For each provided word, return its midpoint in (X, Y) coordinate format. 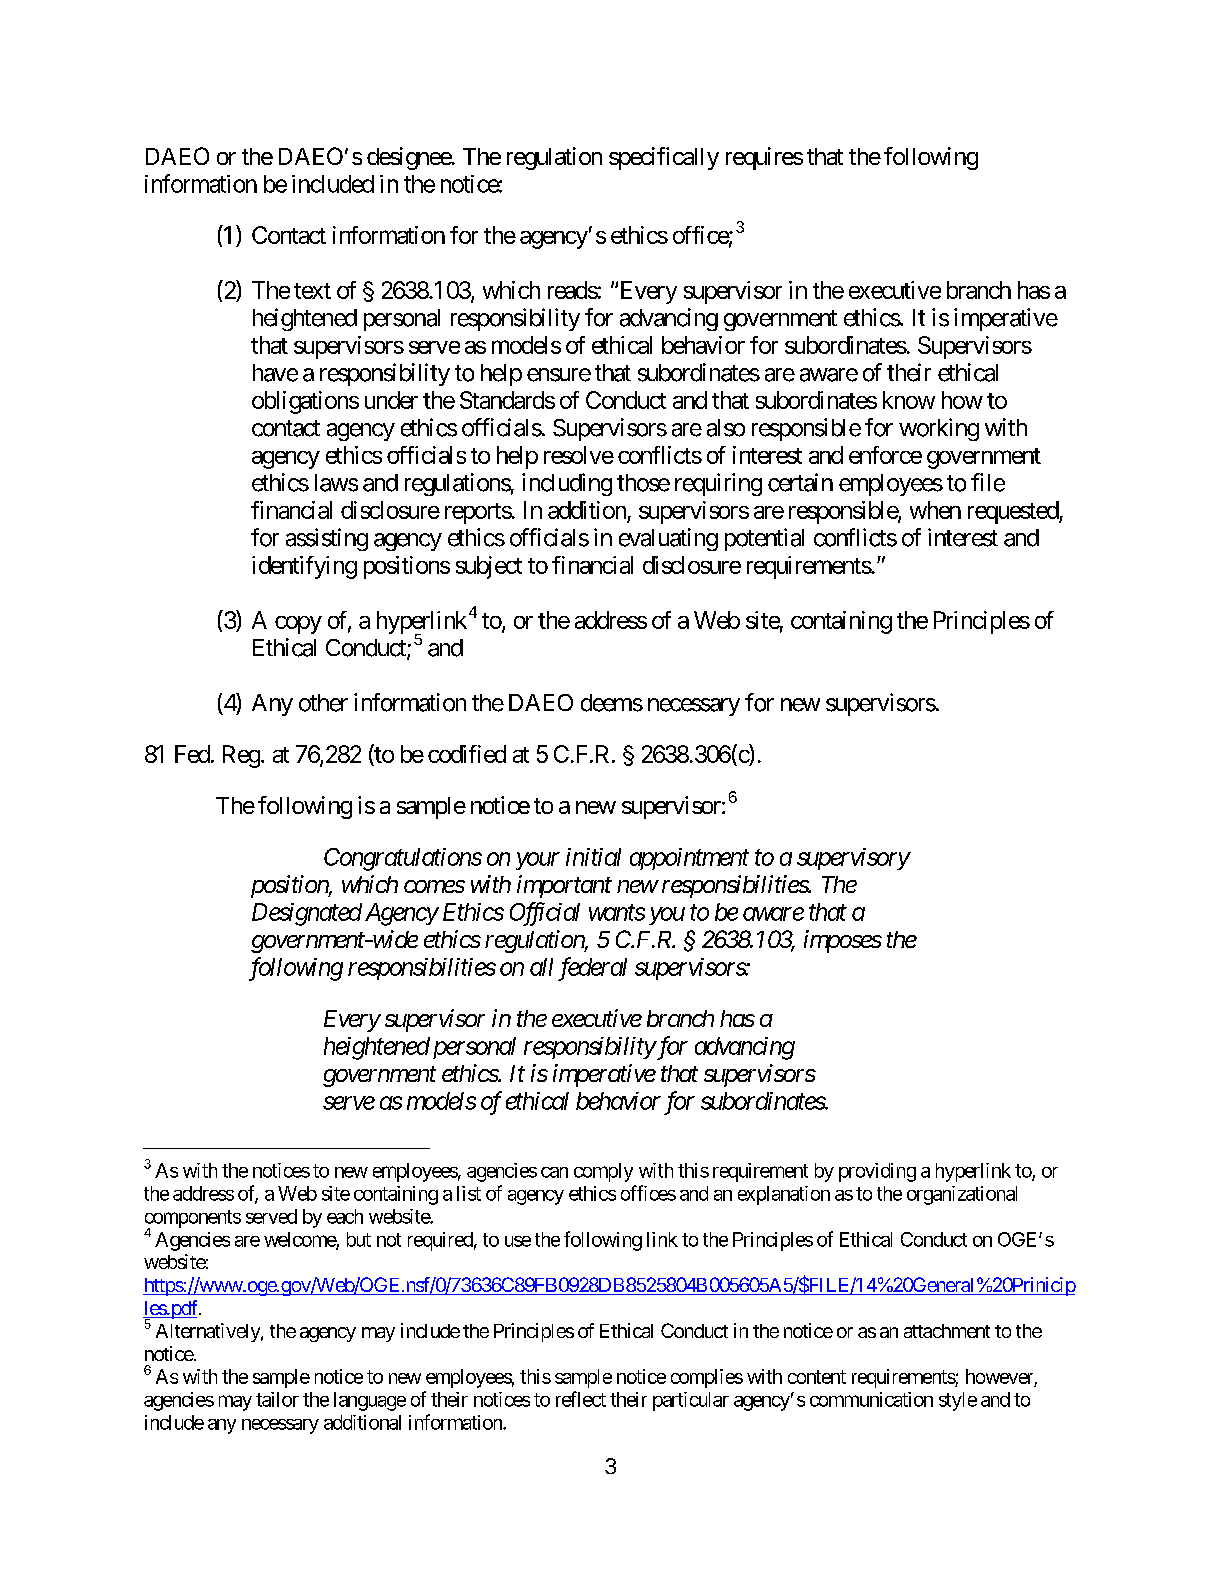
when (935, 510)
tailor (277, 1399)
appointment (689, 859)
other (323, 703)
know (909, 400)
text (312, 291)
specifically (664, 158)
